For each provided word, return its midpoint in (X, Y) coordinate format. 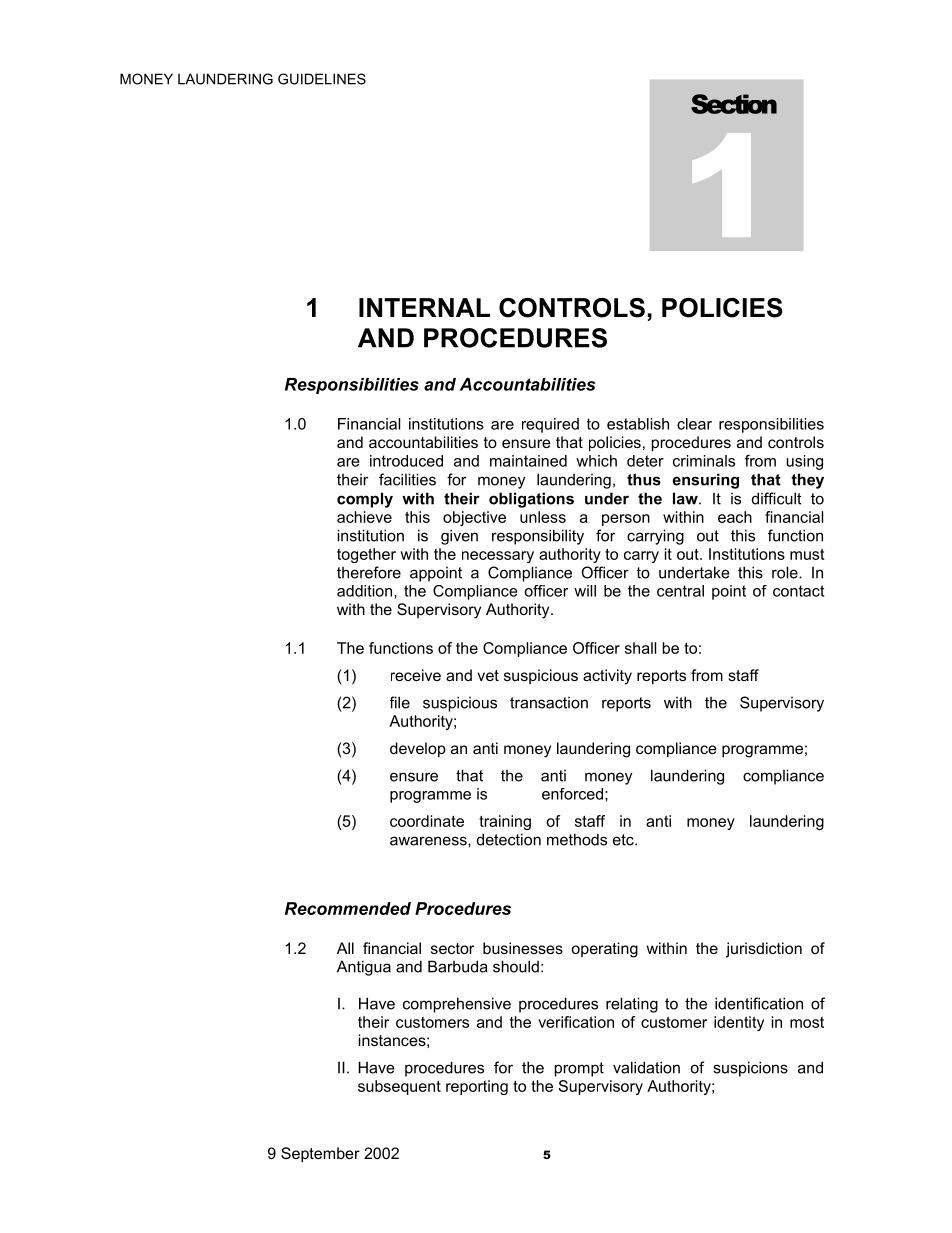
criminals (704, 461)
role (786, 572)
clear (694, 424)
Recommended (348, 908)
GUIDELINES (322, 79)
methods (577, 839)
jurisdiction (764, 950)
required (550, 425)
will (585, 591)
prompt (579, 1069)
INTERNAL (424, 307)
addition (366, 592)
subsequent (399, 1087)
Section (734, 104)
